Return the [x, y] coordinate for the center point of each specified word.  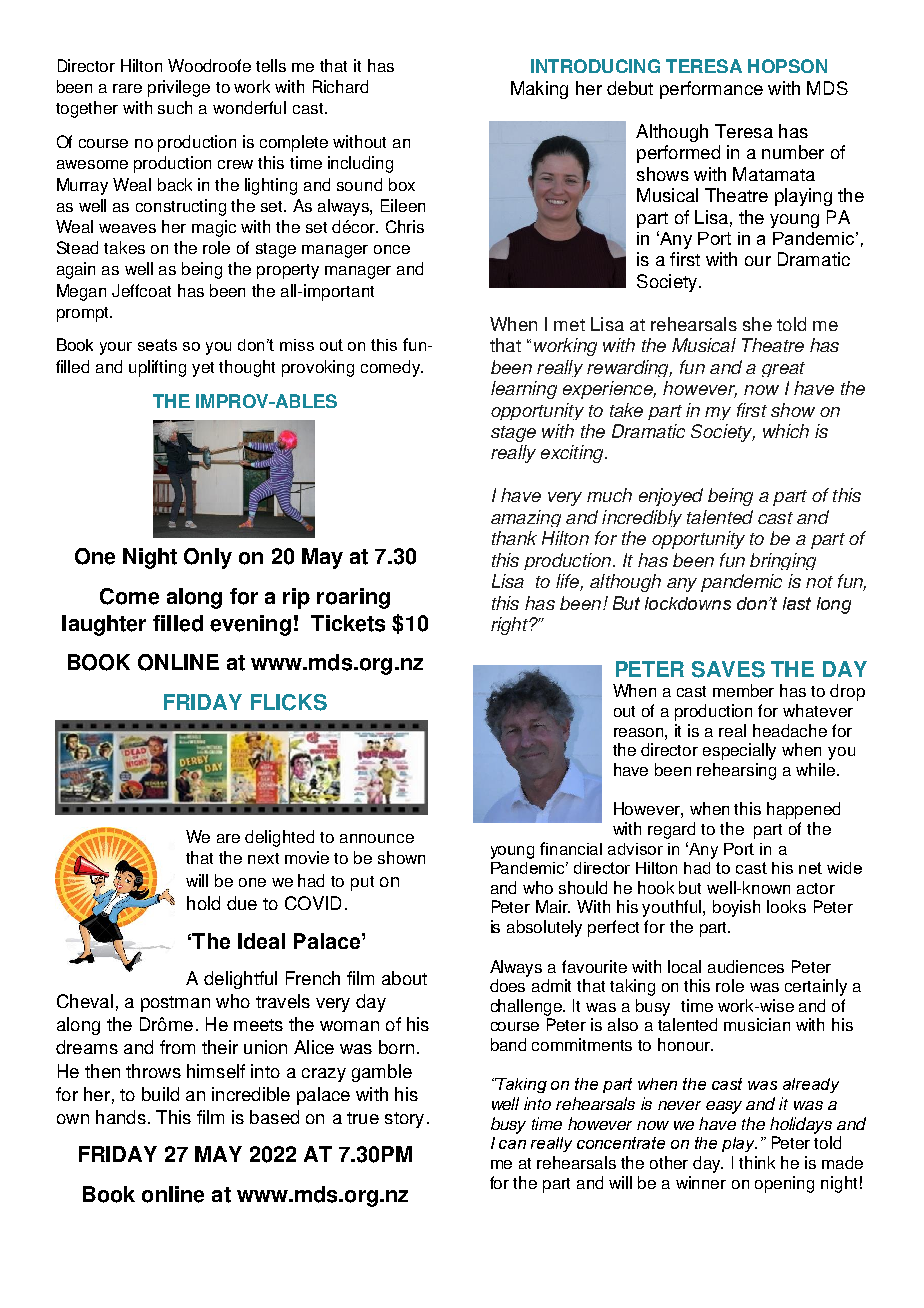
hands [121, 1117]
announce [377, 838]
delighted [279, 838]
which [786, 431]
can [512, 1144]
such [175, 107]
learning [524, 390]
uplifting [157, 368]
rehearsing [736, 771]
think [757, 1162]
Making [539, 90]
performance [711, 90]
